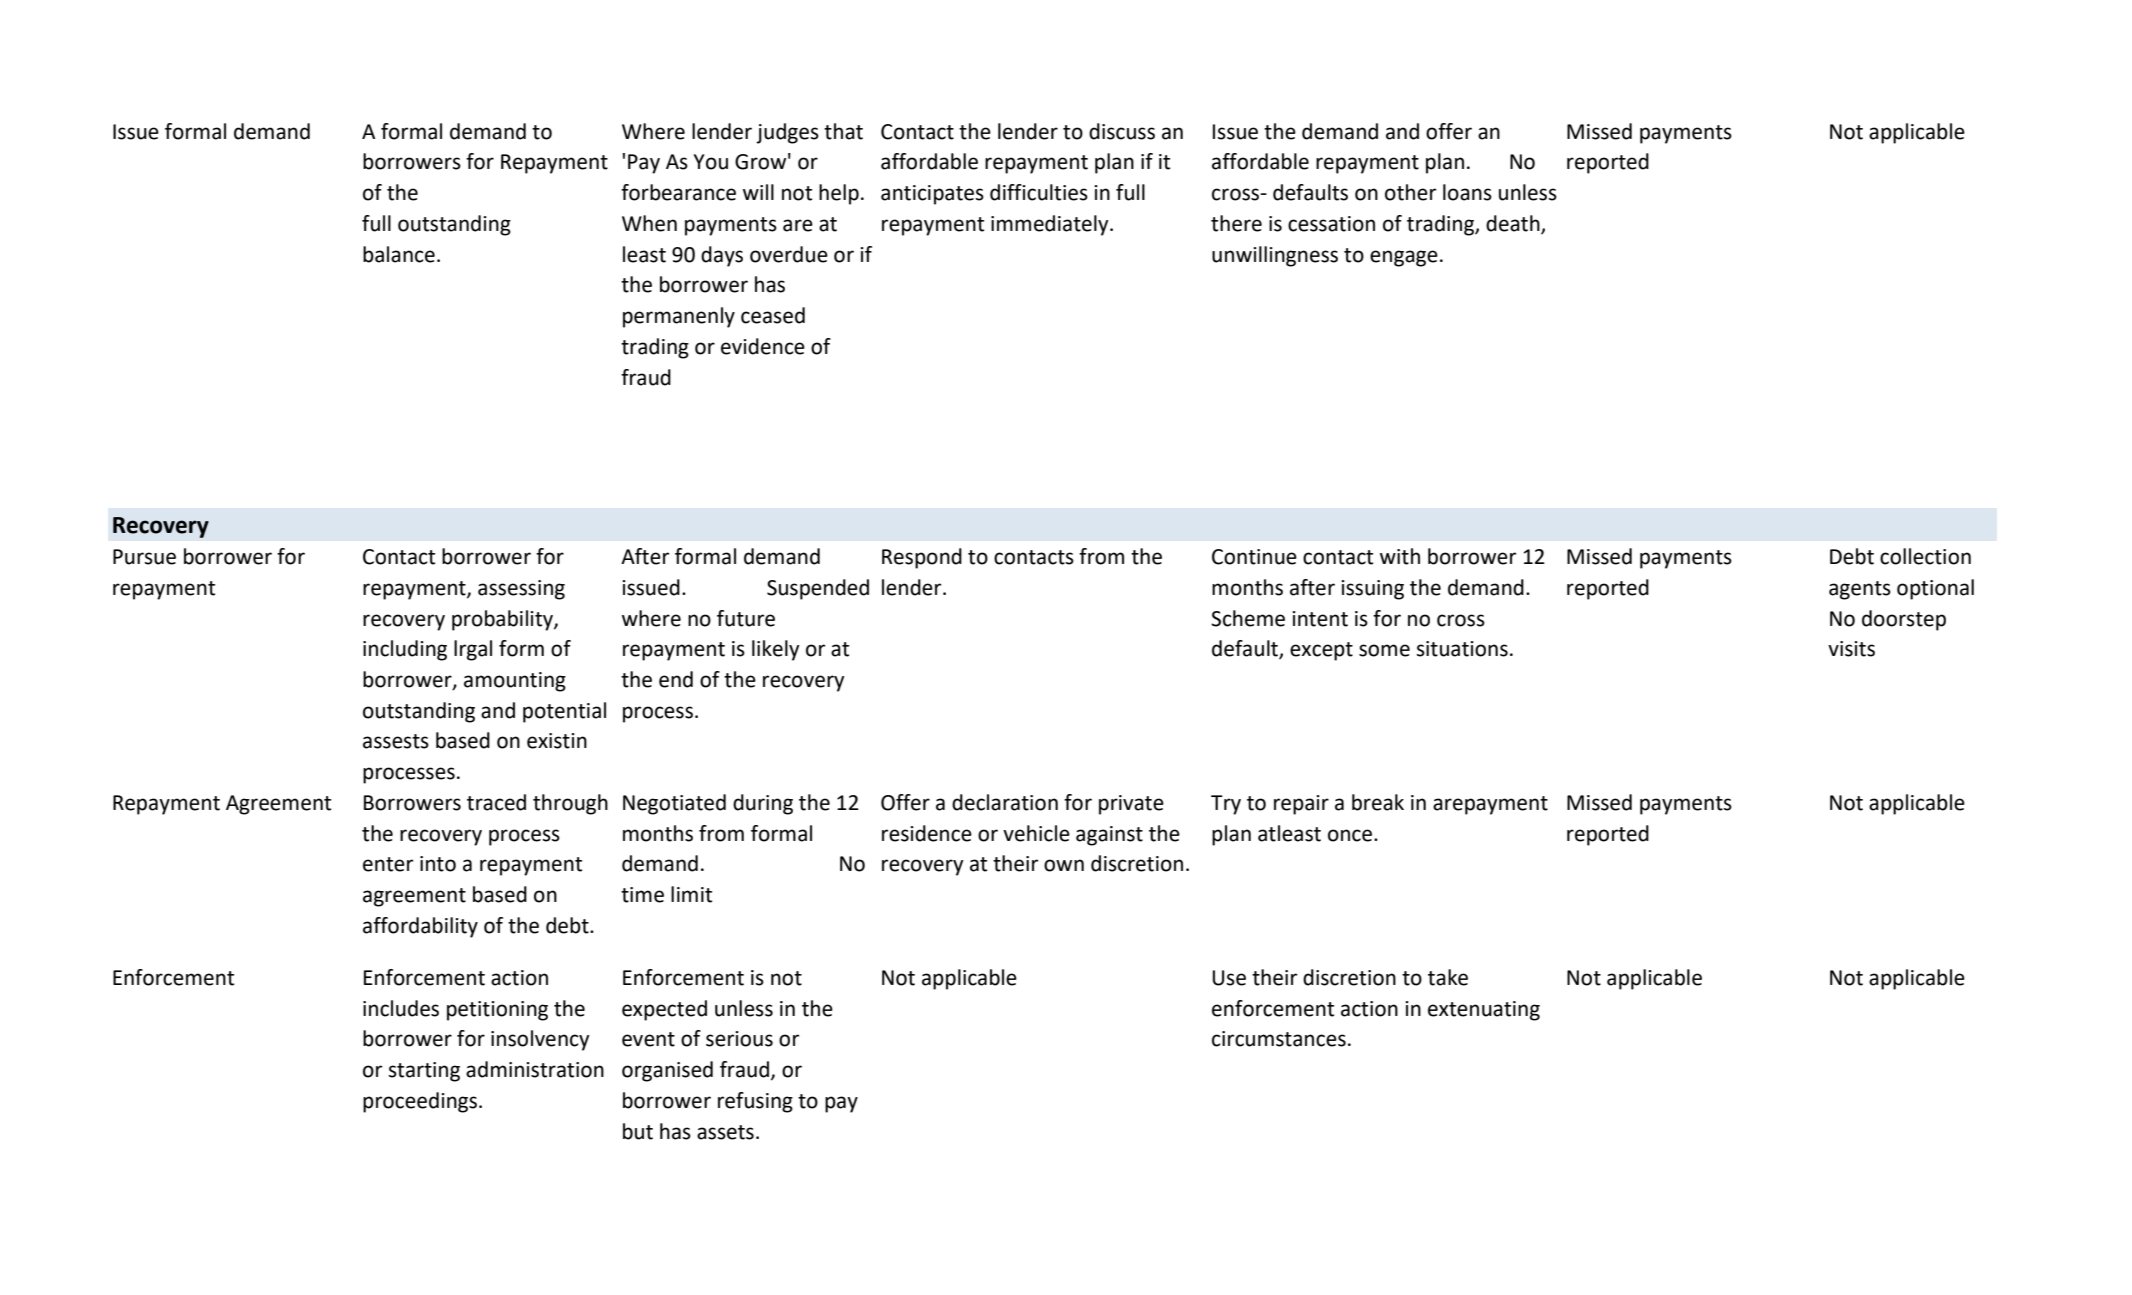 The image size is (2132, 1295). Describe the element at coordinates (1467, 192) in the screenshot. I see `loans` at that location.
